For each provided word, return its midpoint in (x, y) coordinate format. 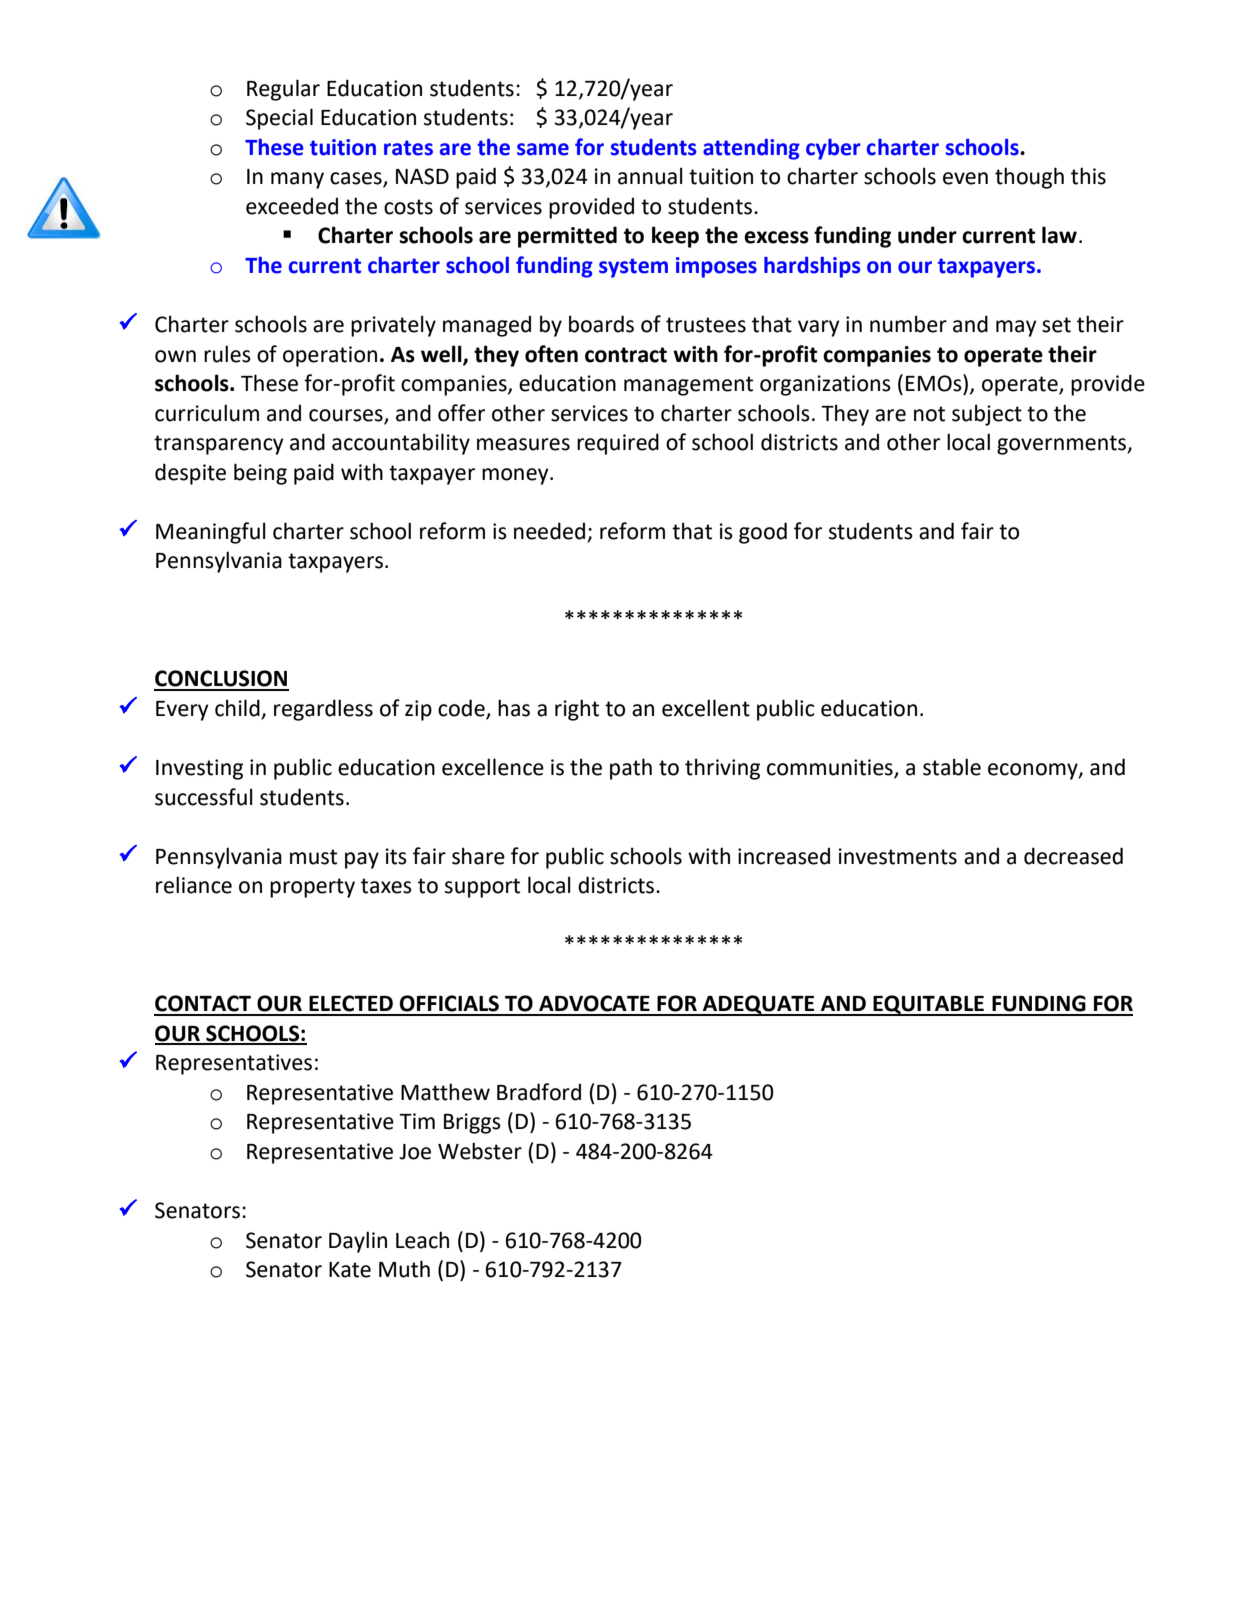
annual (650, 176)
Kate (350, 1270)
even (965, 178)
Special (279, 119)
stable (952, 767)
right (577, 710)
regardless (323, 710)
